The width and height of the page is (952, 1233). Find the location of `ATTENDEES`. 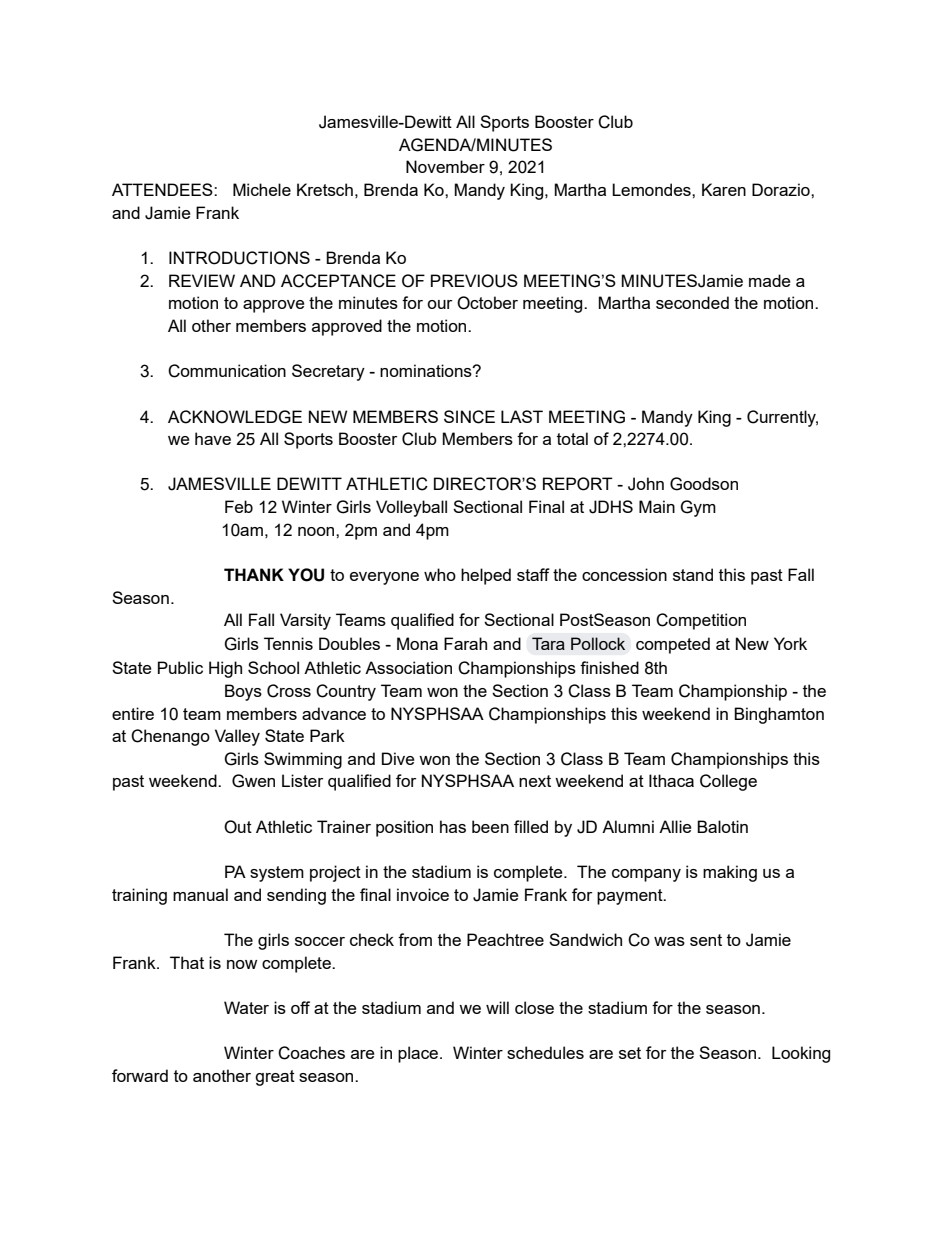

ATTENDEES is located at coordinates (163, 189).
